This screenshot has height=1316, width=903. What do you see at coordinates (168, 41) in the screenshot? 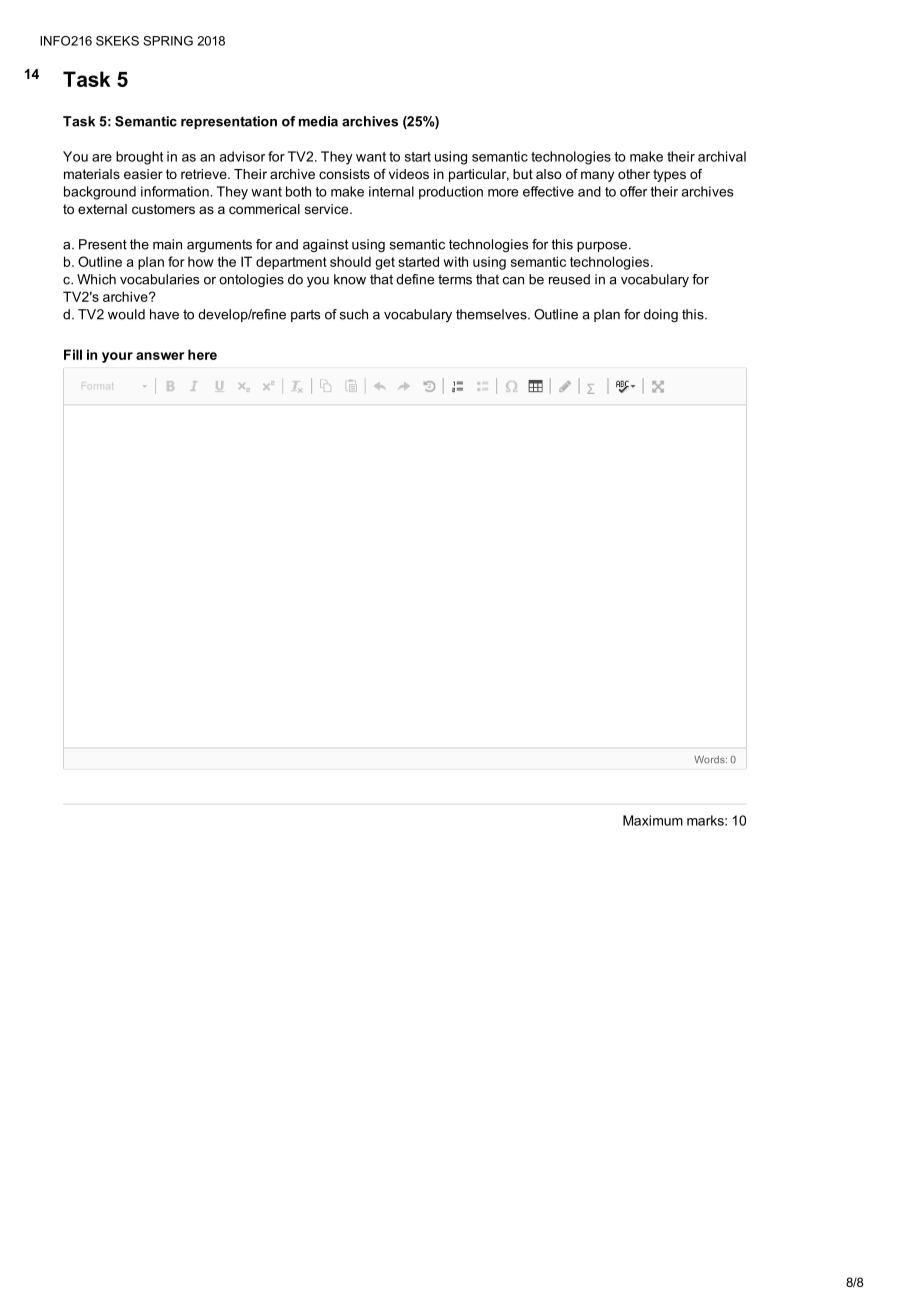
I see `SPRING` at bounding box center [168, 41].
